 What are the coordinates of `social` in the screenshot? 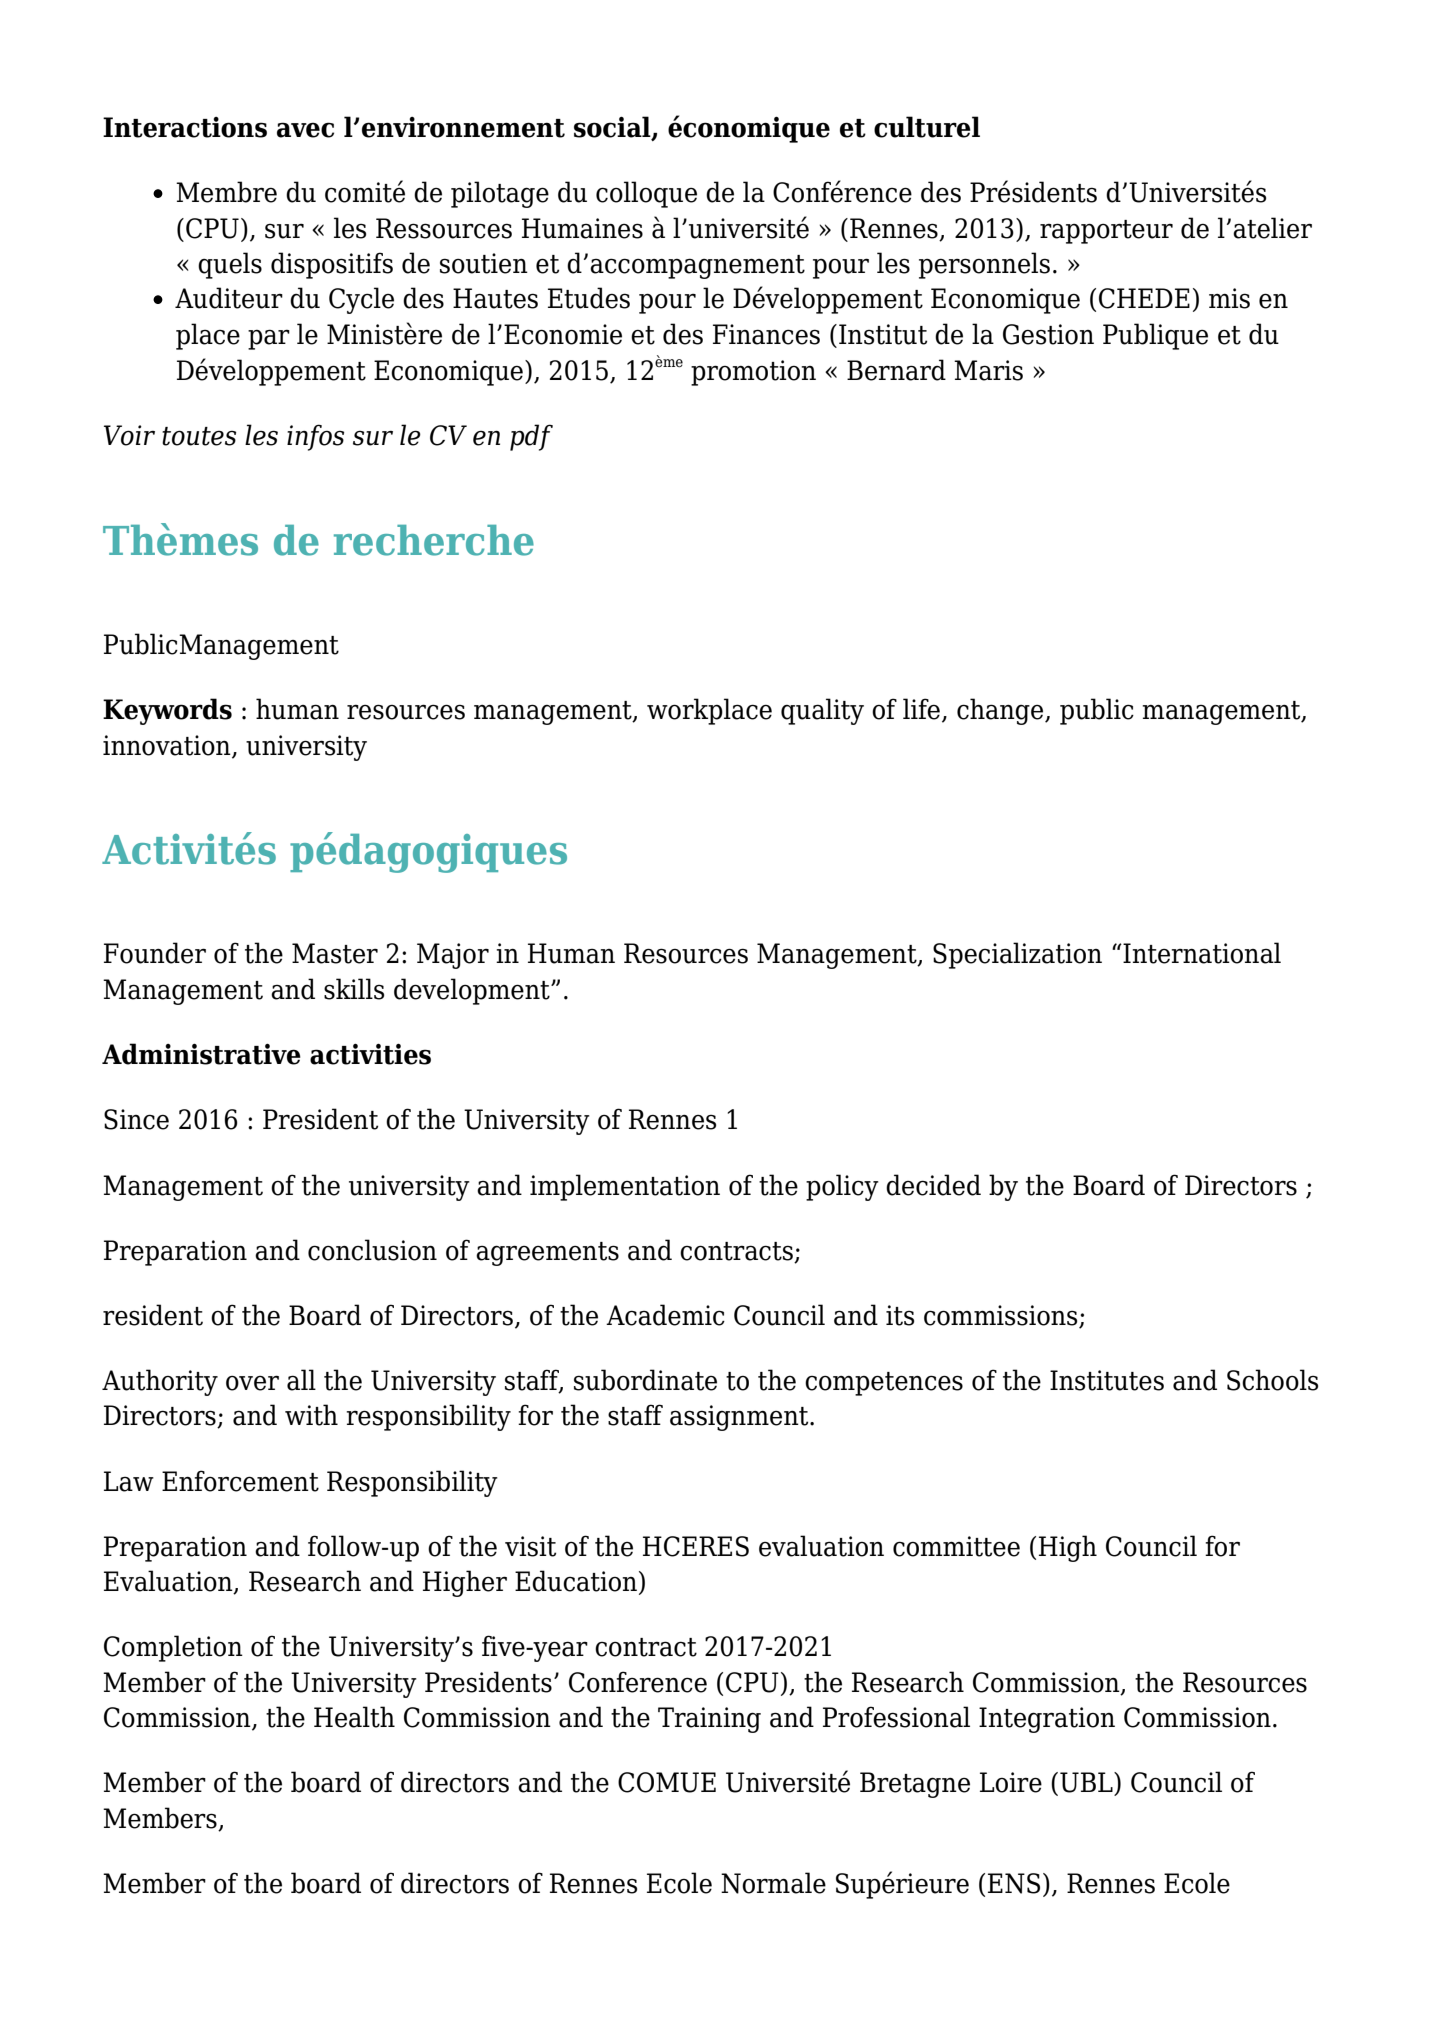 It's located at (613, 128).
